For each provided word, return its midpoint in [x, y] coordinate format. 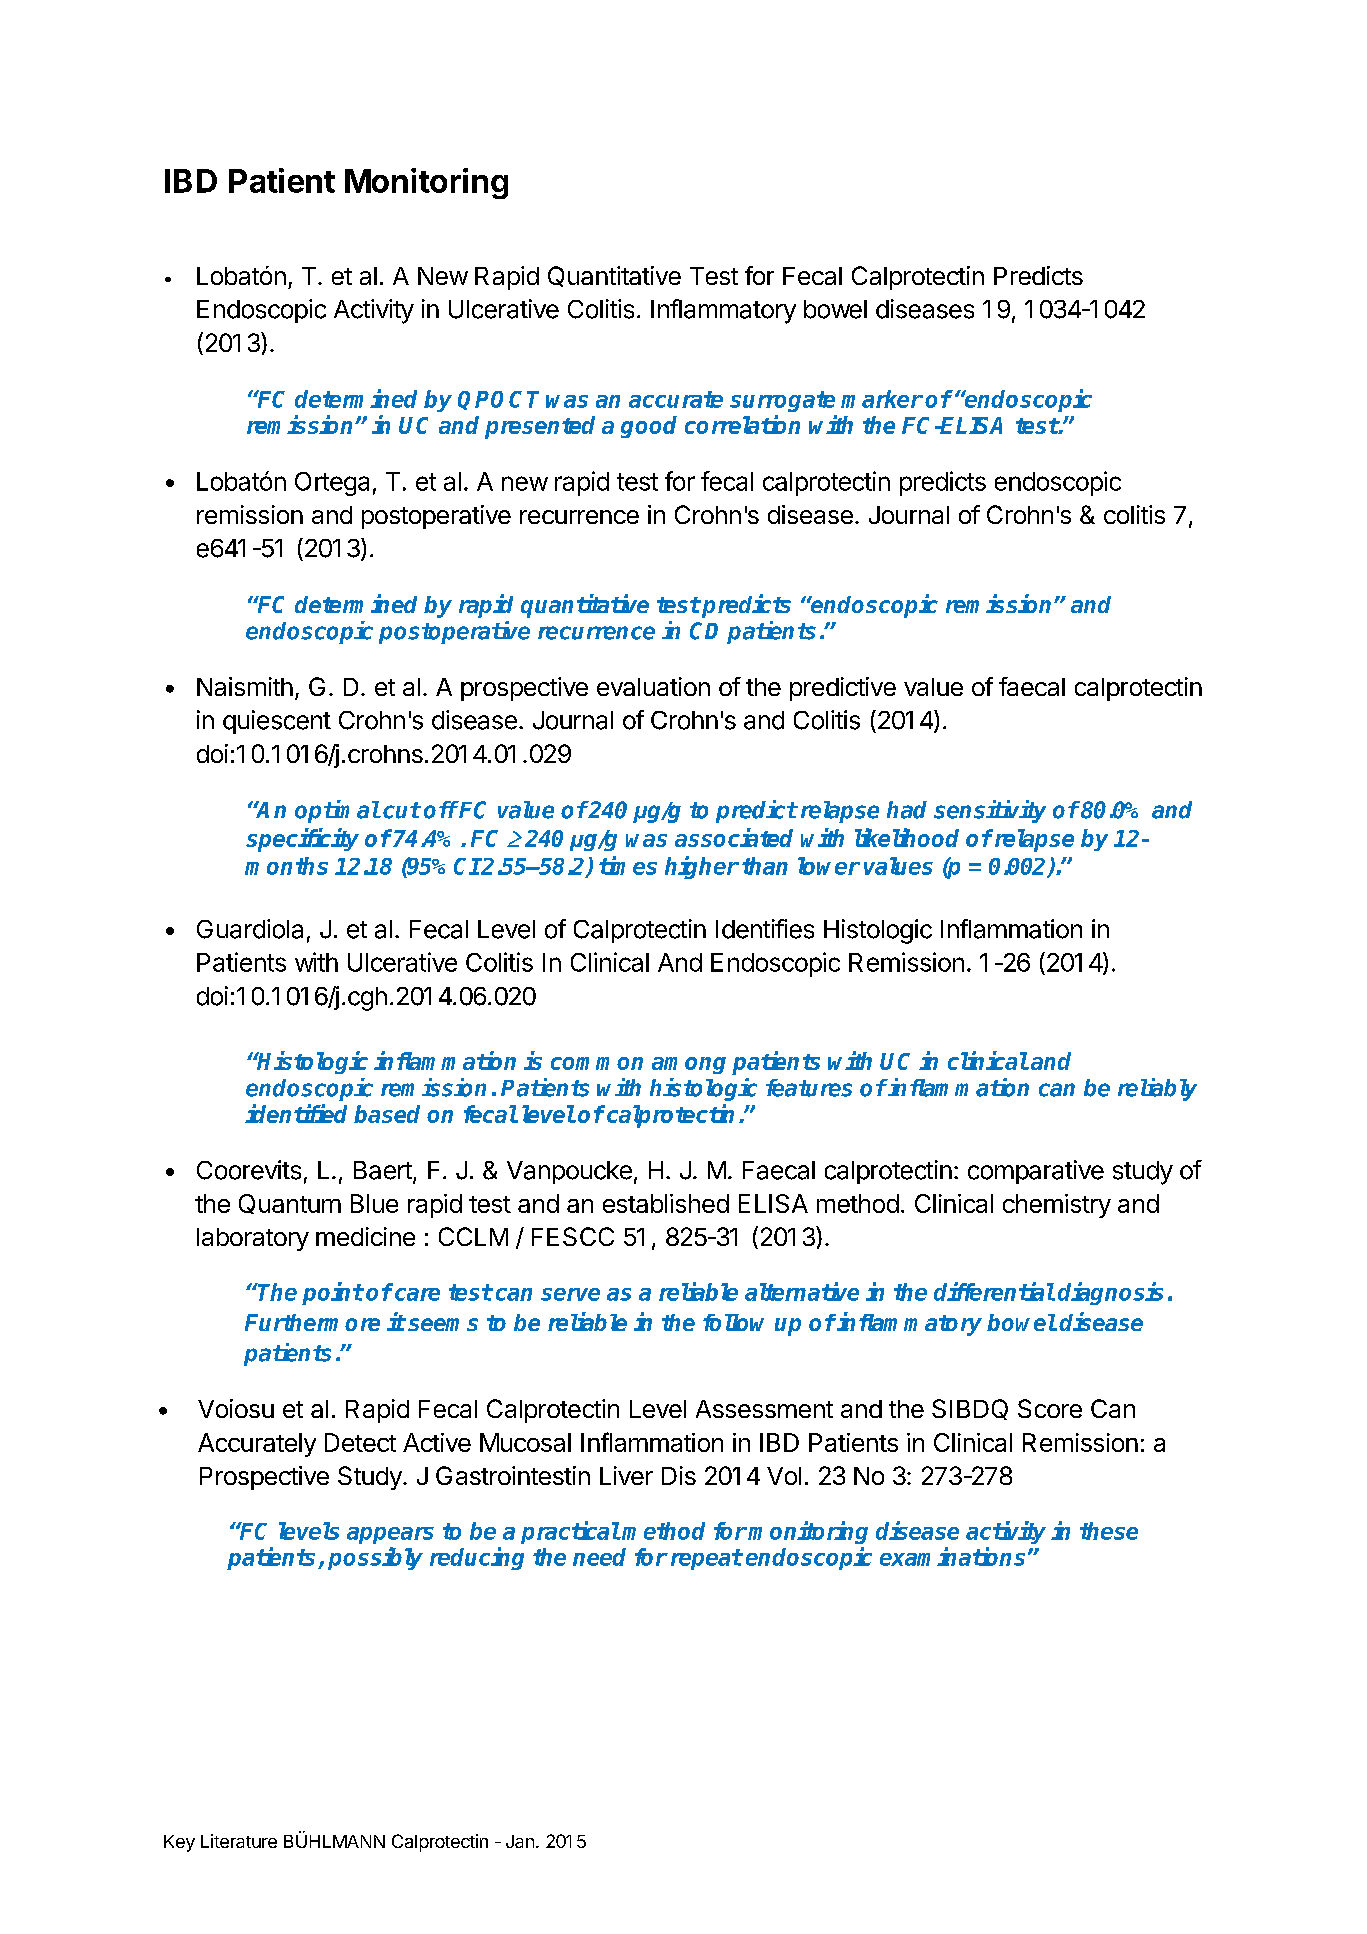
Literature [239, 1841]
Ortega [332, 484]
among [689, 1065]
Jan [520, 1841]
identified [296, 1113]
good [649, 427]
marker [882, 399]
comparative [1036, 1172]
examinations [954, 1556]
